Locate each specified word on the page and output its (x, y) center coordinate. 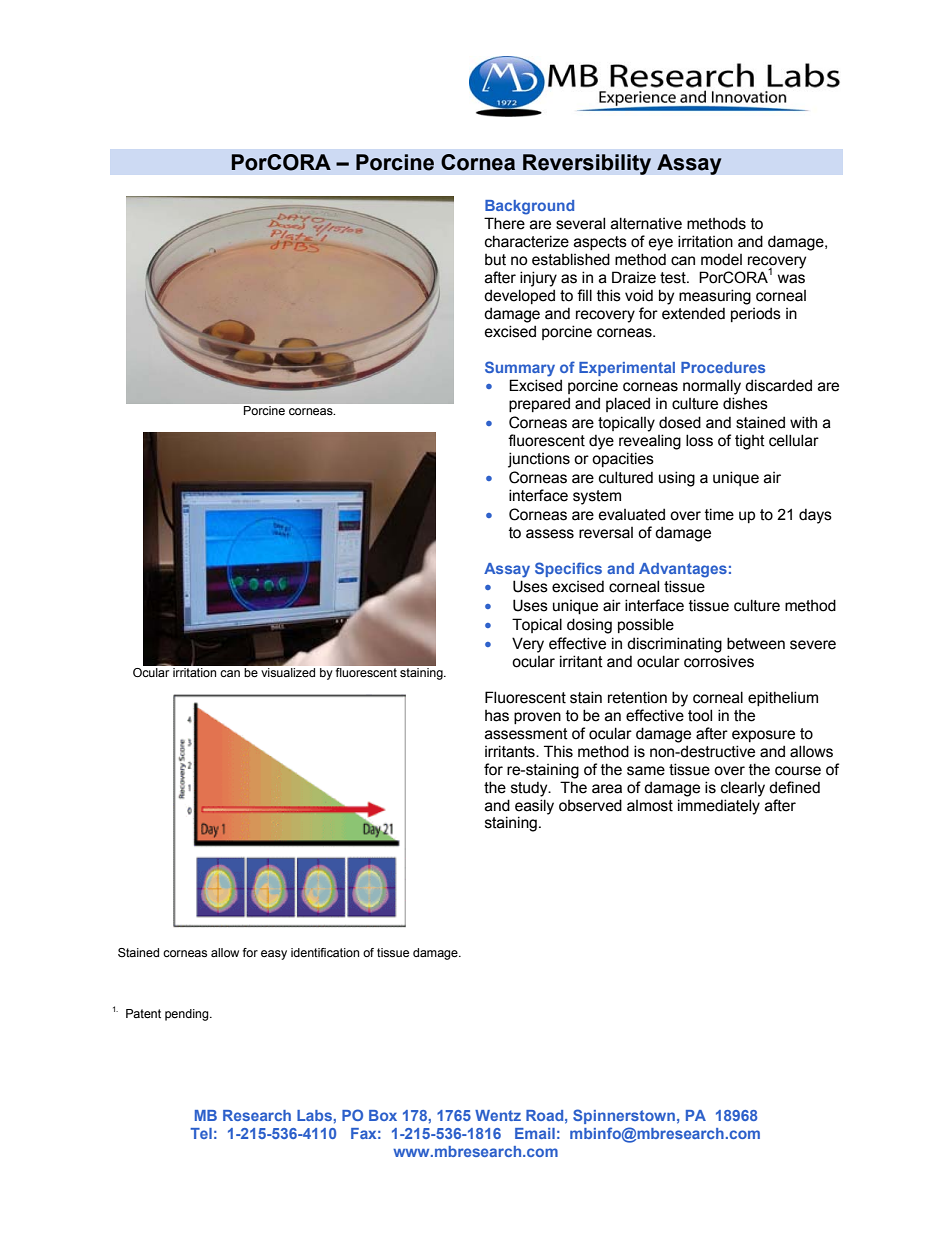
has (497, 716)
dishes (745, 403)
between (756, 643)
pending (188, 1015)
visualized (288, 672)
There (504, 223)
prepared (539, 404)
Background (529, 207)
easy (274, 955)
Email (535, 1133)
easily (534, 807)
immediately (719, 807)
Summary (520, 369)
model (721, 259)
